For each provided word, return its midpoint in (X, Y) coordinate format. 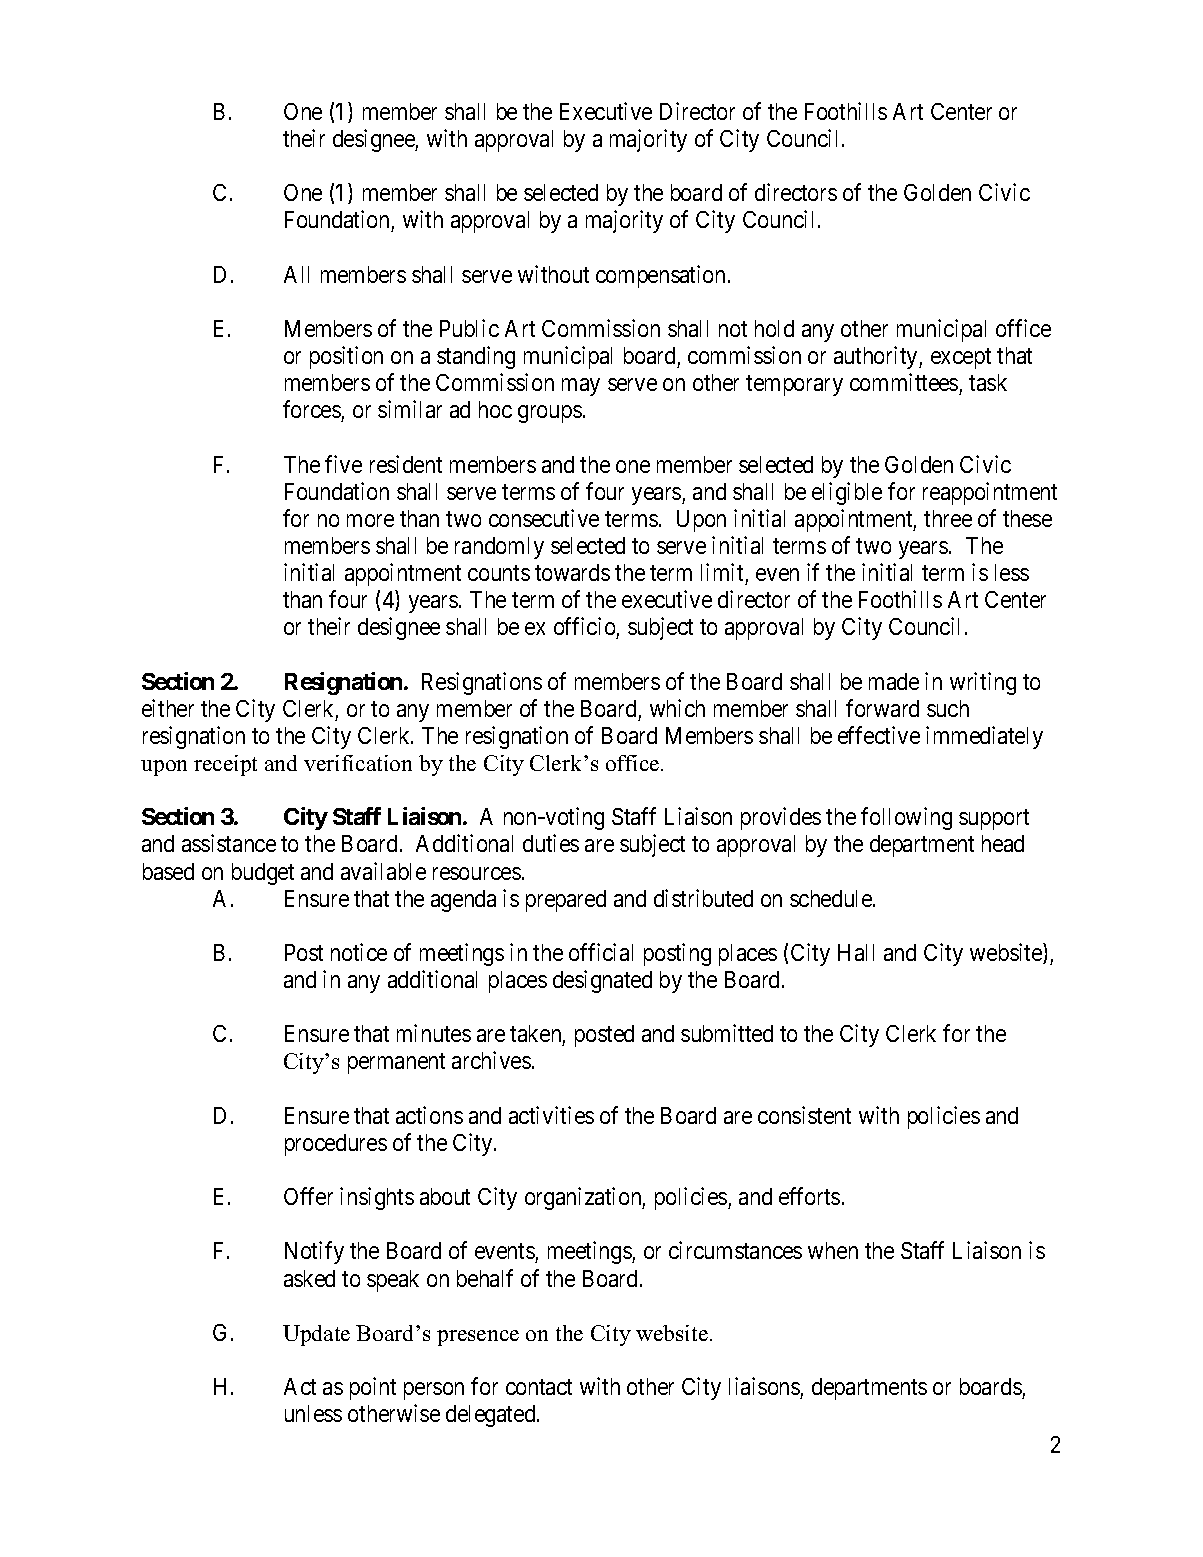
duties (551, 843)
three (948, 518)
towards (572, 572)
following (906, 818)
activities (551, 1115)
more (370, 520)
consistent (804, 1115)
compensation (662, 276)
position (346, 357)
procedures (336, 1145)
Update (316, 1335)
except (961, 358)
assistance (229, 843)
